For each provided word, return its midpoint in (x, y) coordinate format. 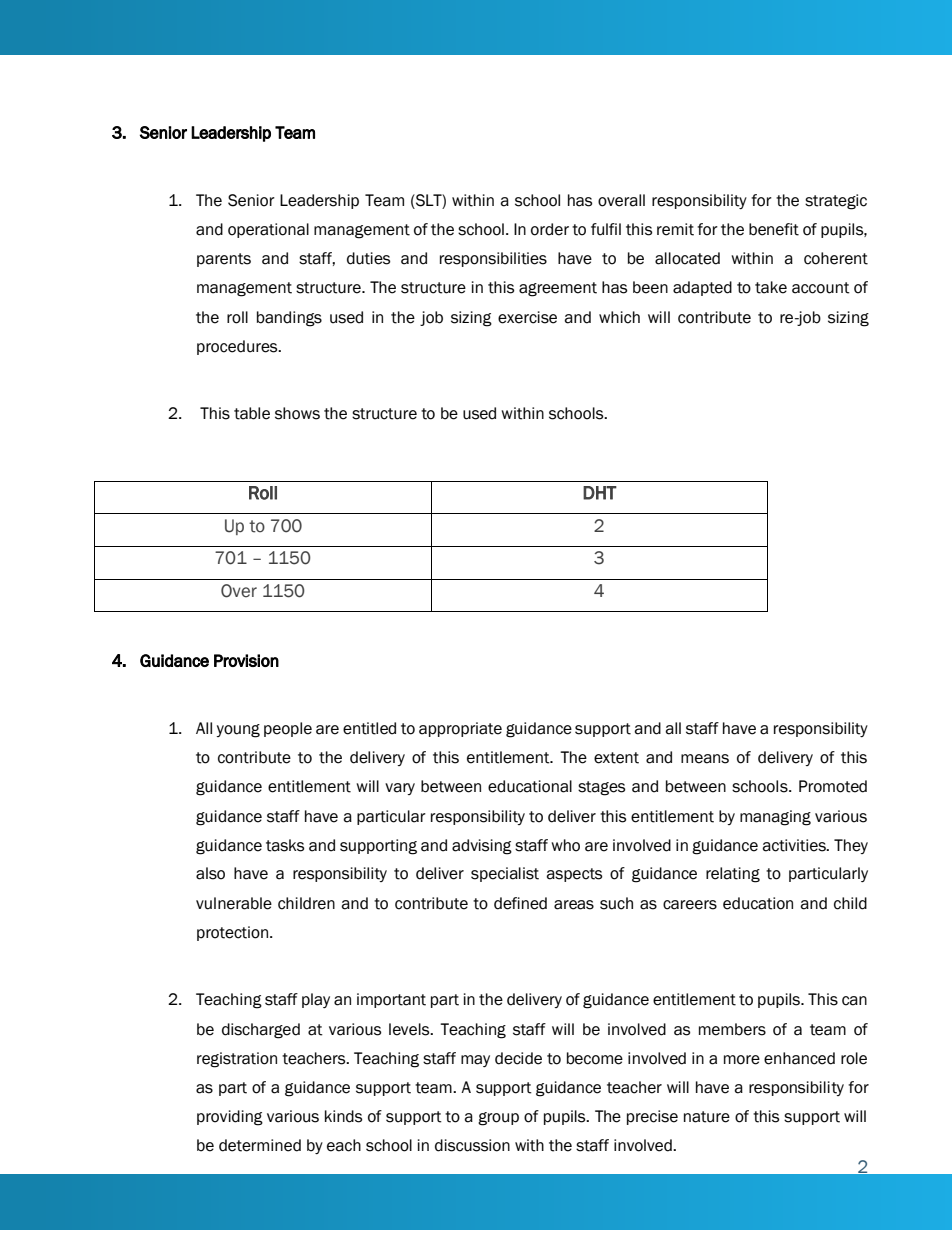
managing (775, 818)
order (550, 229)
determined (260, 1145)
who (565, 845)
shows (297, 413)
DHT (600, 493)
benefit (774, 229)
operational (268, 230)
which (619, 317)
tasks (285, 845)
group (498, 1119)
